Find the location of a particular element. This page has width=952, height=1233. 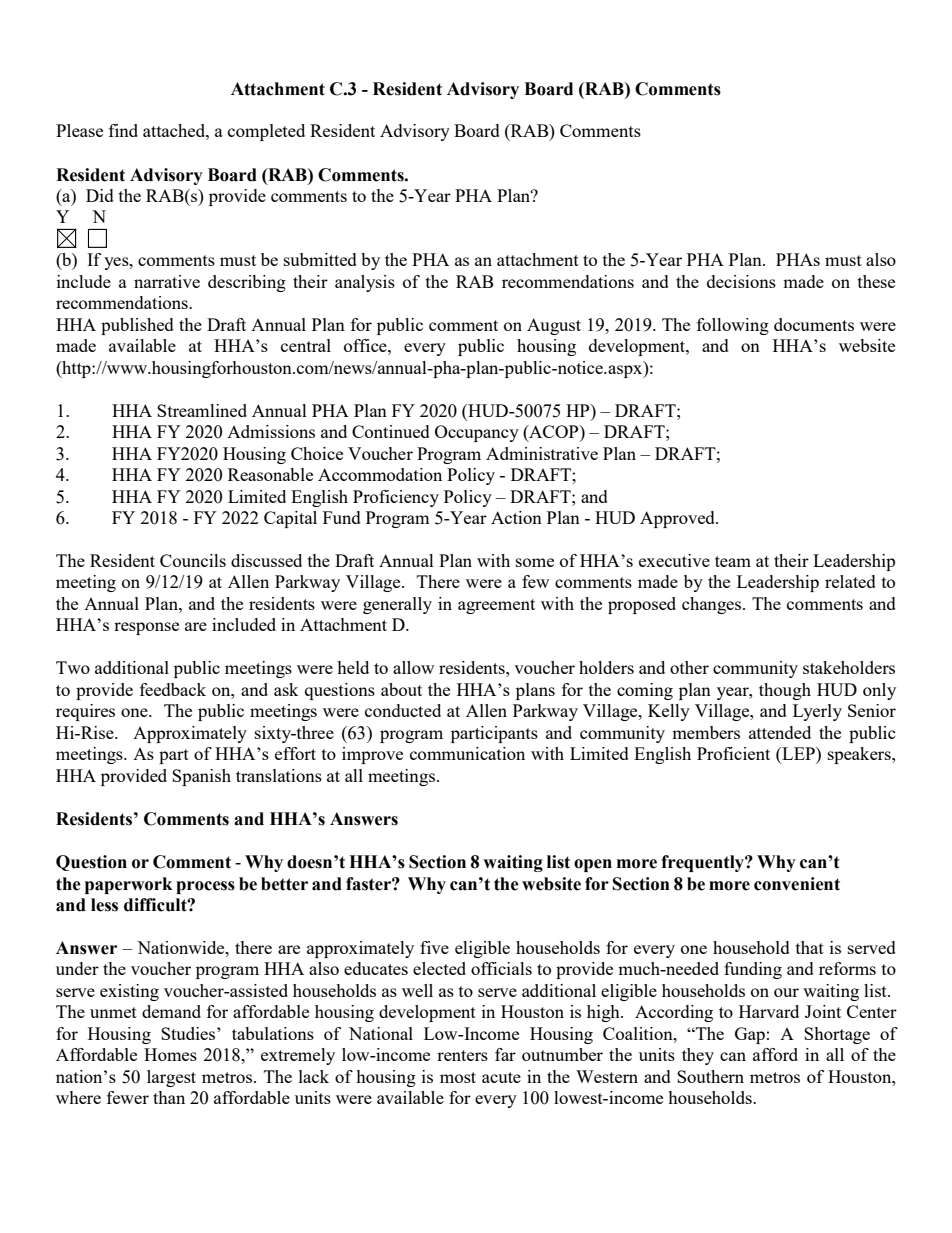

decisions is located at coordinates (741, 281).
